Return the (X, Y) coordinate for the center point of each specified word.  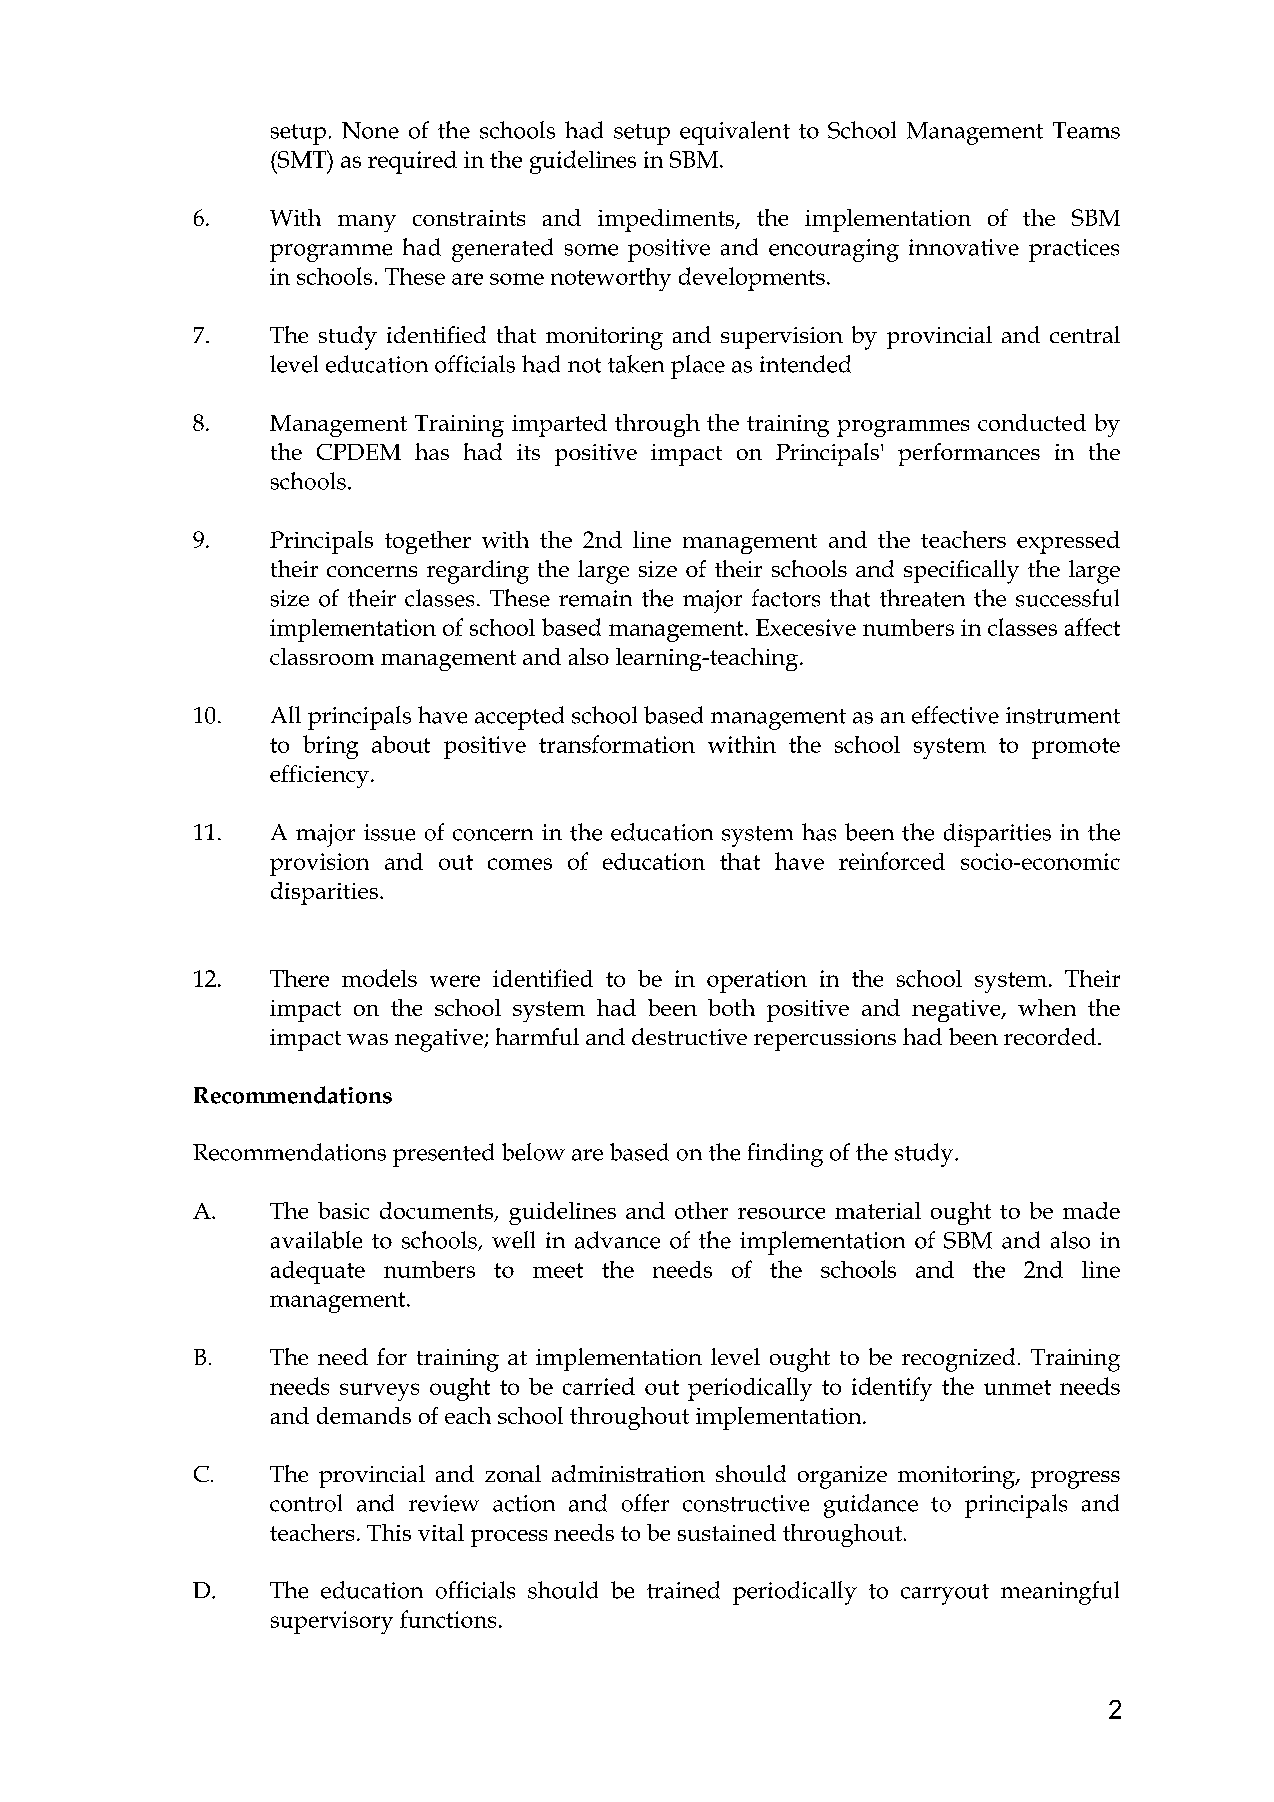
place (698, 367)
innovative (964, 247)
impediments (667, 220)
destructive (689, 1036)
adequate (318, 1272)
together (428, 542)
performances (969, 454)
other (701, 1210)
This (389, 1532)
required (412, 162)
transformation (617, 744)
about (401, 744)
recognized (958, 1360)
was (367, 1039)
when (1047, 1007)
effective (955, 715)
